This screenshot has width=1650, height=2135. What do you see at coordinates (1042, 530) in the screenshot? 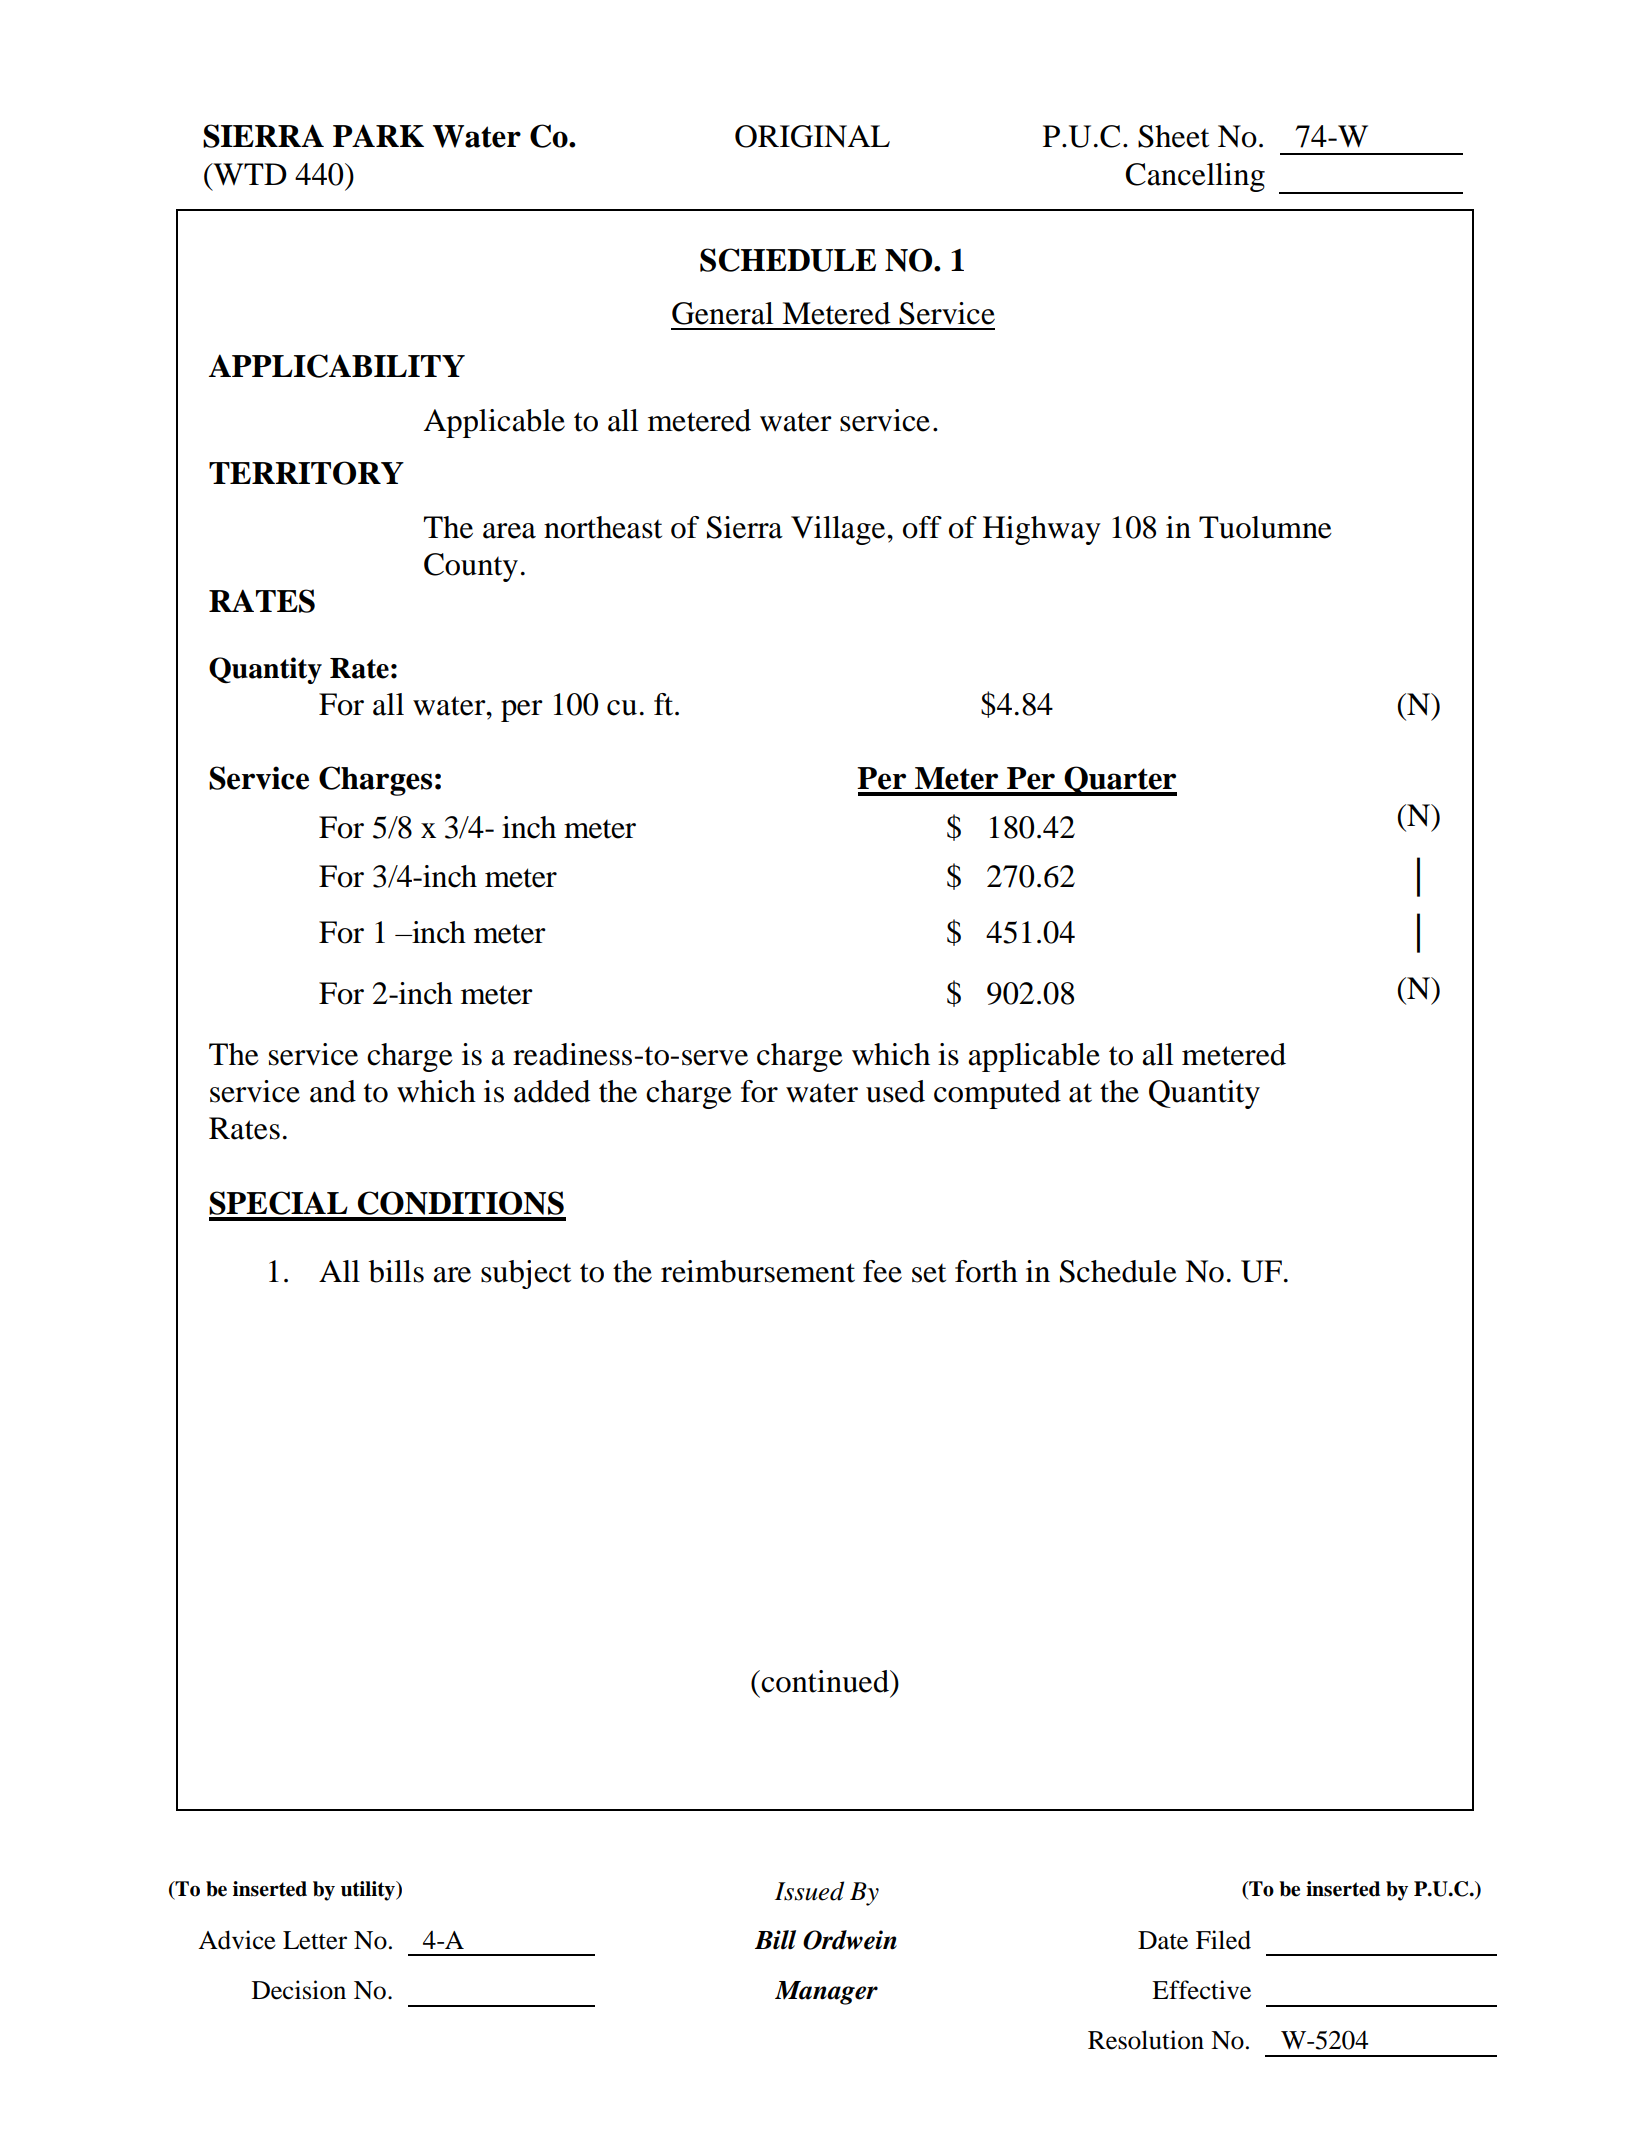
I see `Highway` at bounding box center [1042, 530].
